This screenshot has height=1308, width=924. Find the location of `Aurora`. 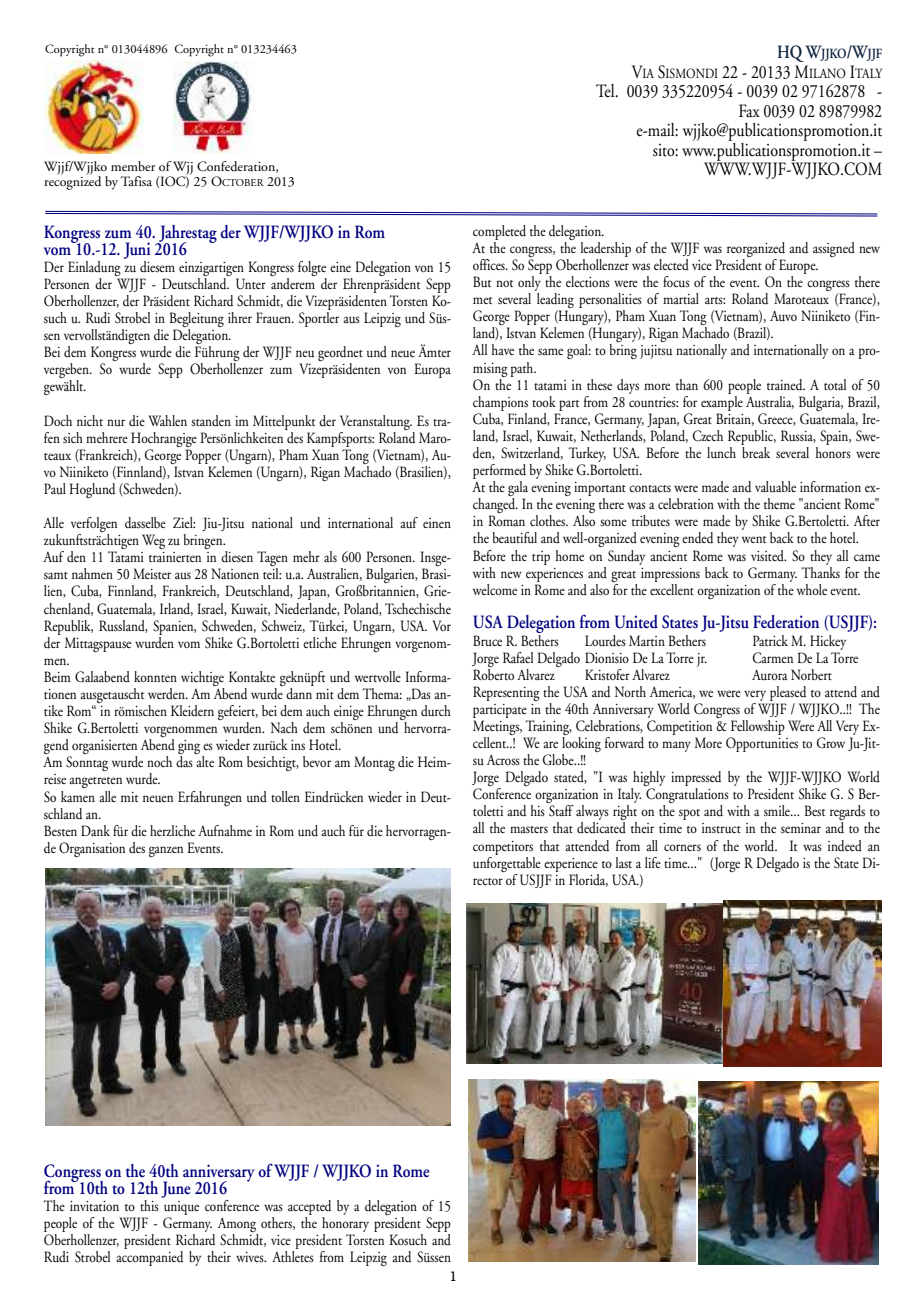

Aurora is located at coordinates (770, 674).
